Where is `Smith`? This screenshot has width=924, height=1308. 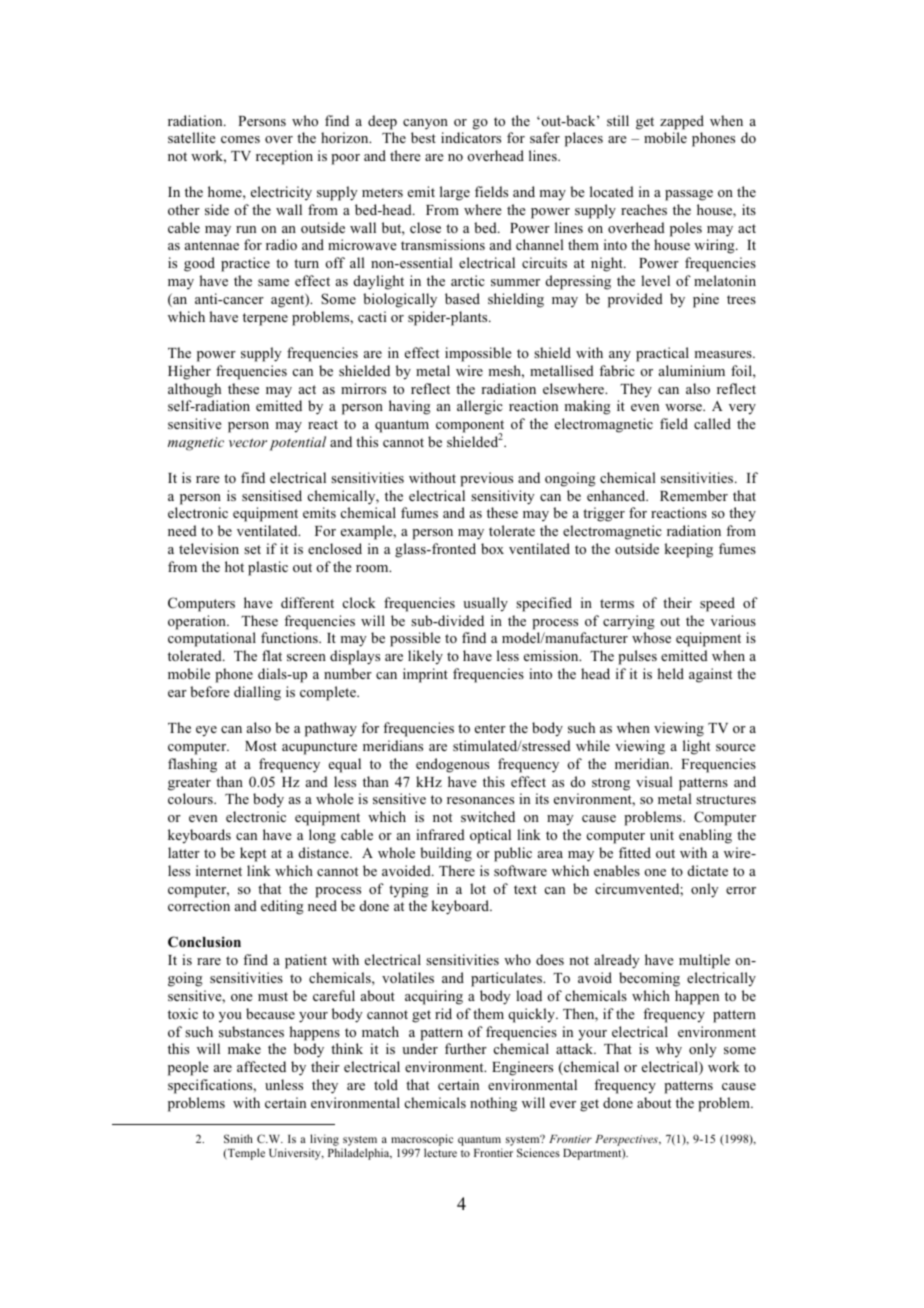
Smith is located at coordinates (238, 1138).
